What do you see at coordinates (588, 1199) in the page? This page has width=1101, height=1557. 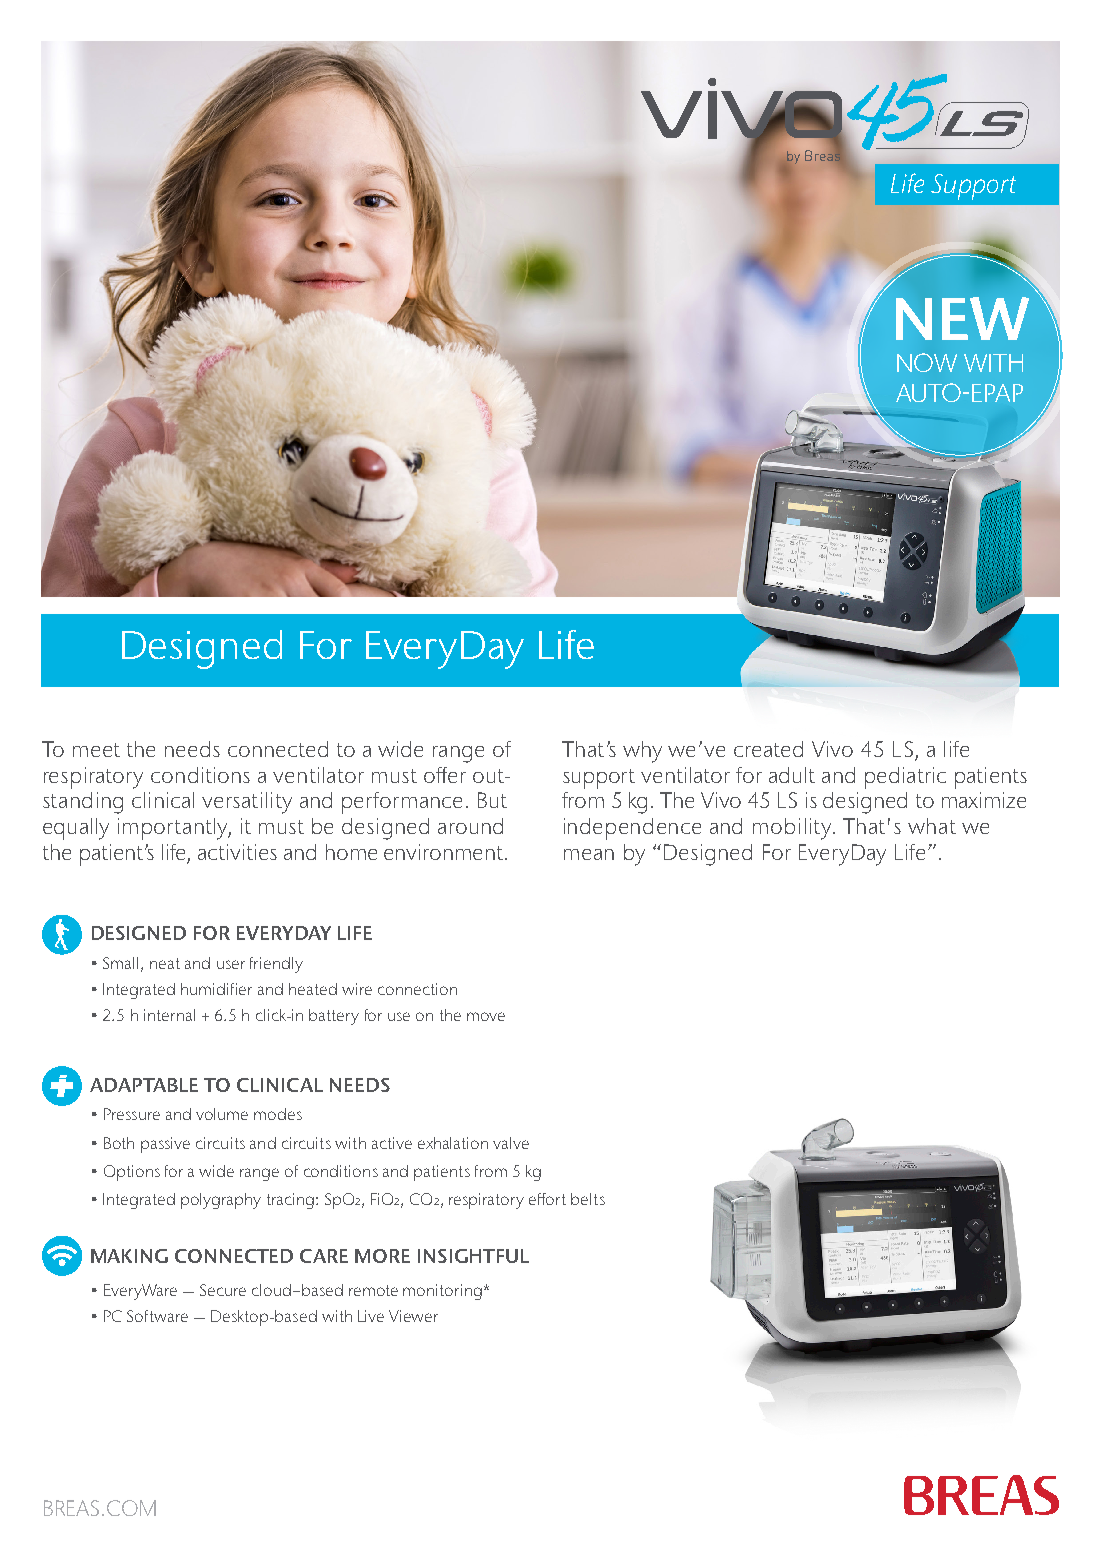 I see `belts` at bounding box center [588, 1199].
